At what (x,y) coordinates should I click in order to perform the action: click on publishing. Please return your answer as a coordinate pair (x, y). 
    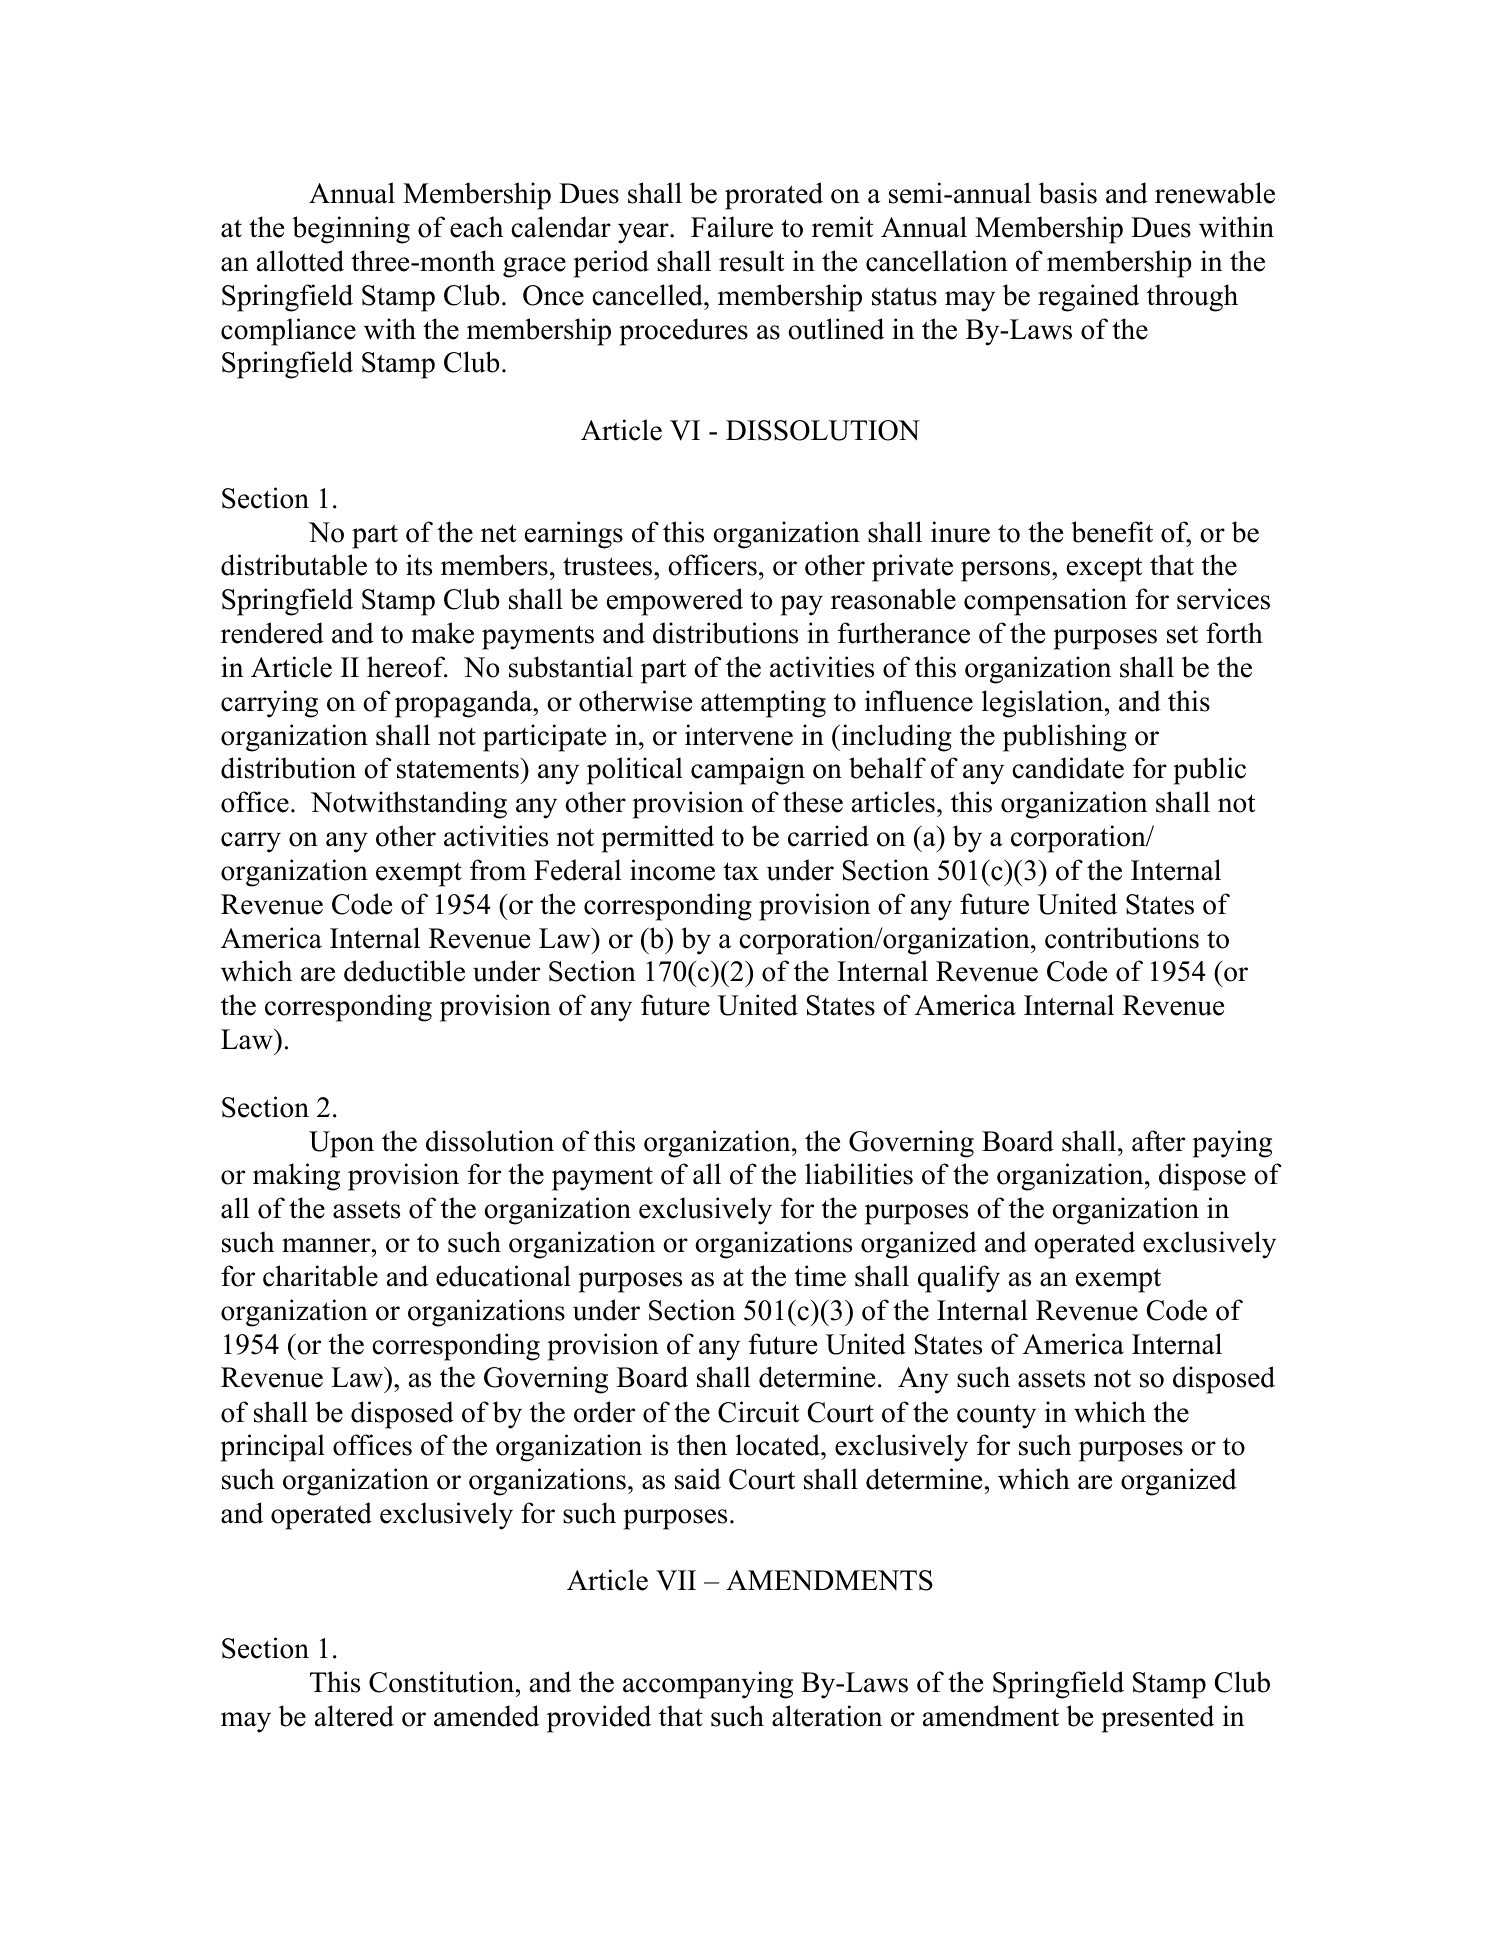
    Looking at the image, I should click on (1065, 738).
